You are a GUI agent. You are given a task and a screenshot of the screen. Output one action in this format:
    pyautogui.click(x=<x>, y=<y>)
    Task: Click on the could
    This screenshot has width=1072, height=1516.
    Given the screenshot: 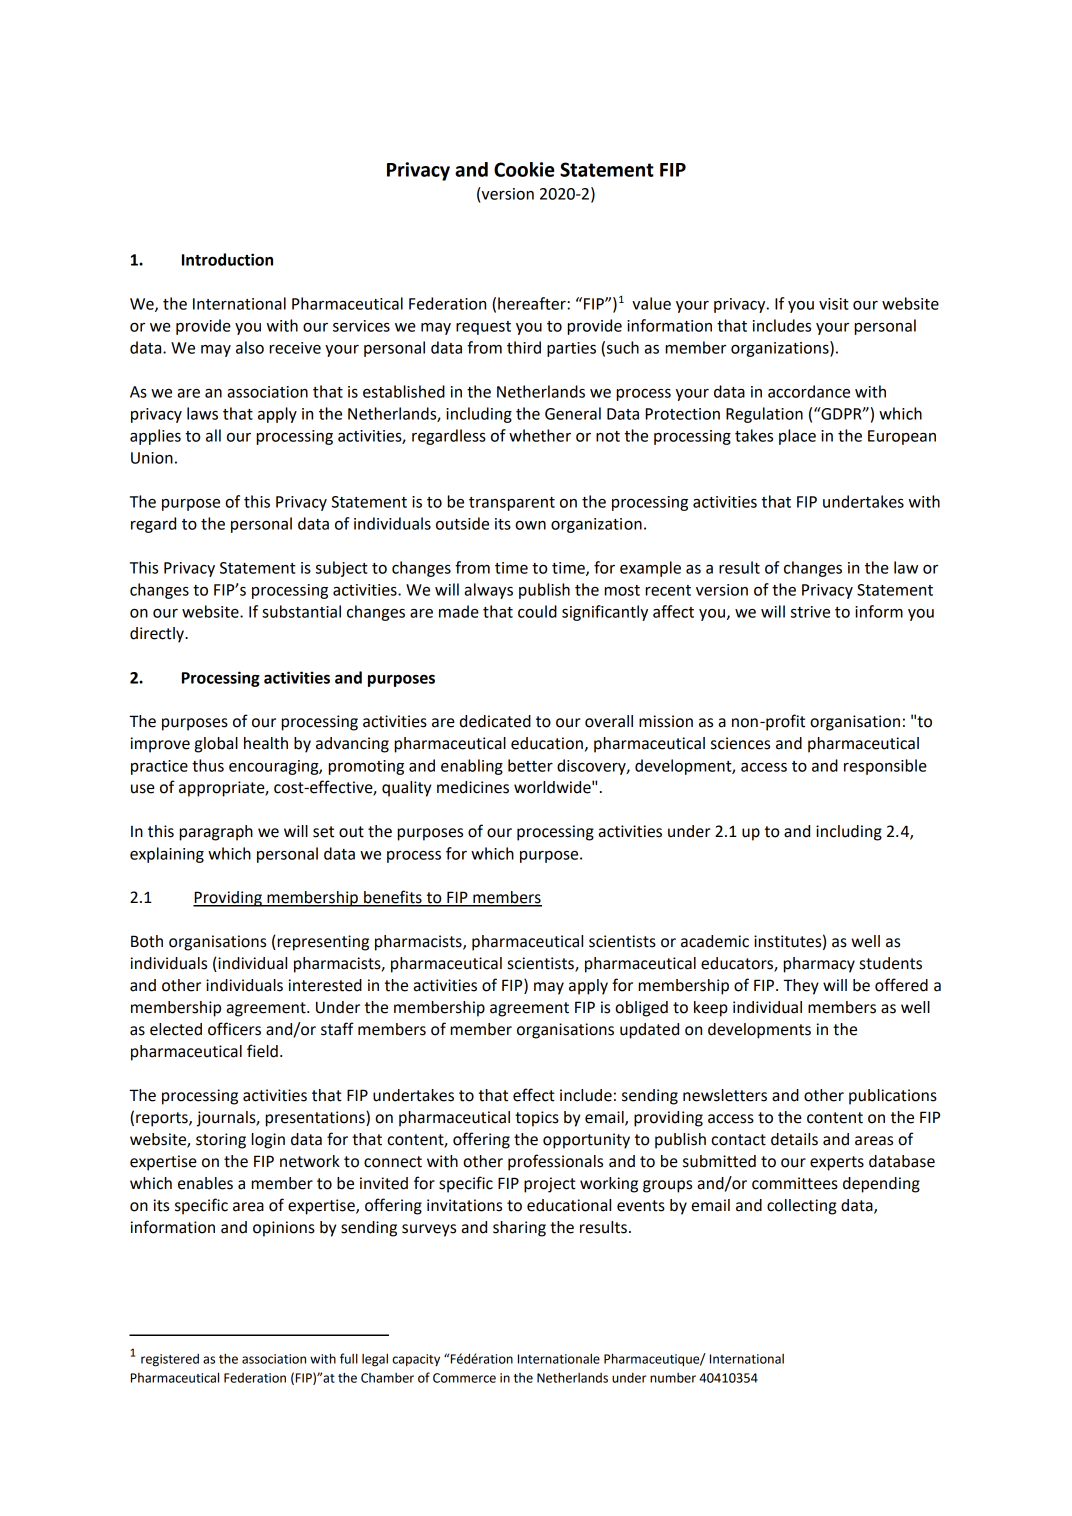 What is the action you would take?
    pyautogui.click(x=537, y=611)
